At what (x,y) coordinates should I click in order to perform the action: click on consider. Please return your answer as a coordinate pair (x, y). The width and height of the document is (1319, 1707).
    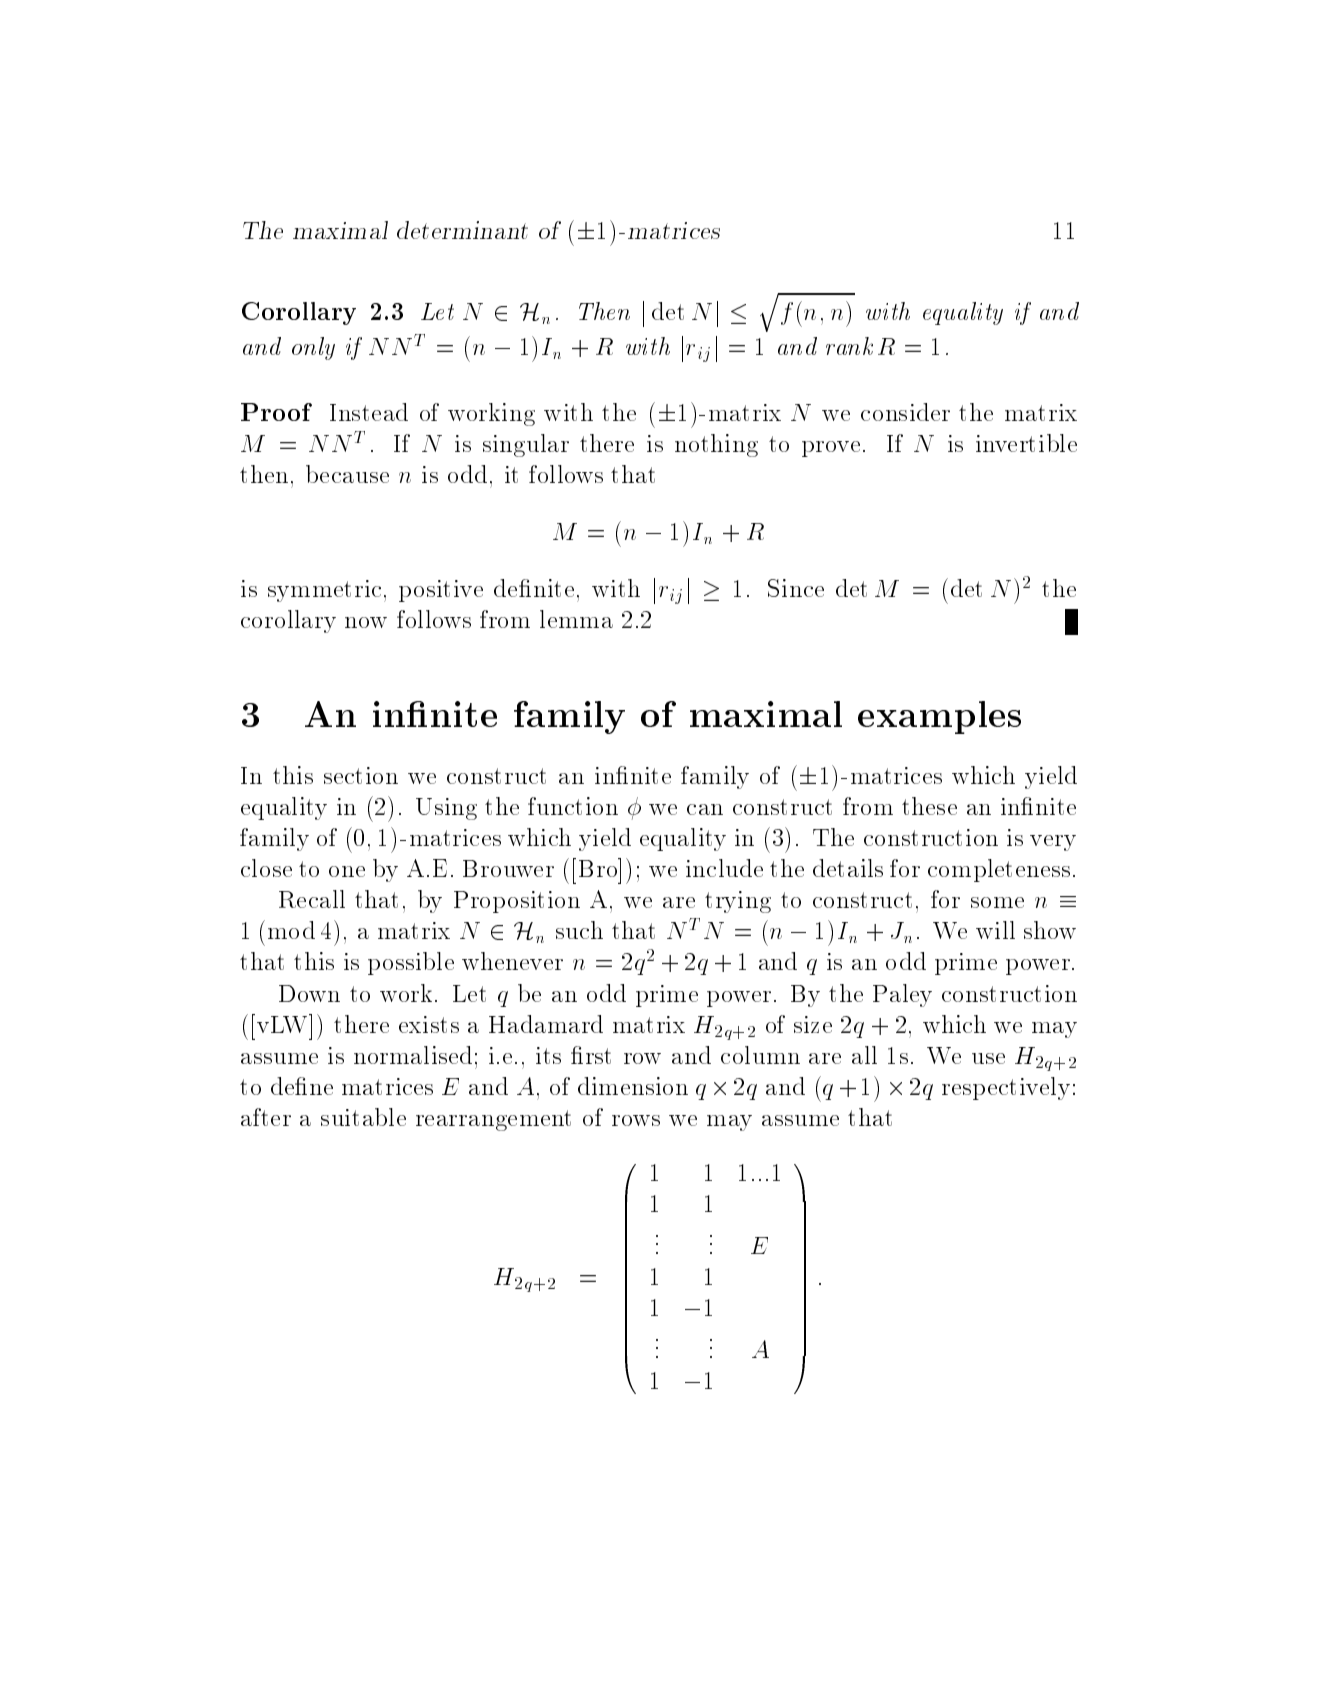
    Looking at the image, I should click on (905, 412).
